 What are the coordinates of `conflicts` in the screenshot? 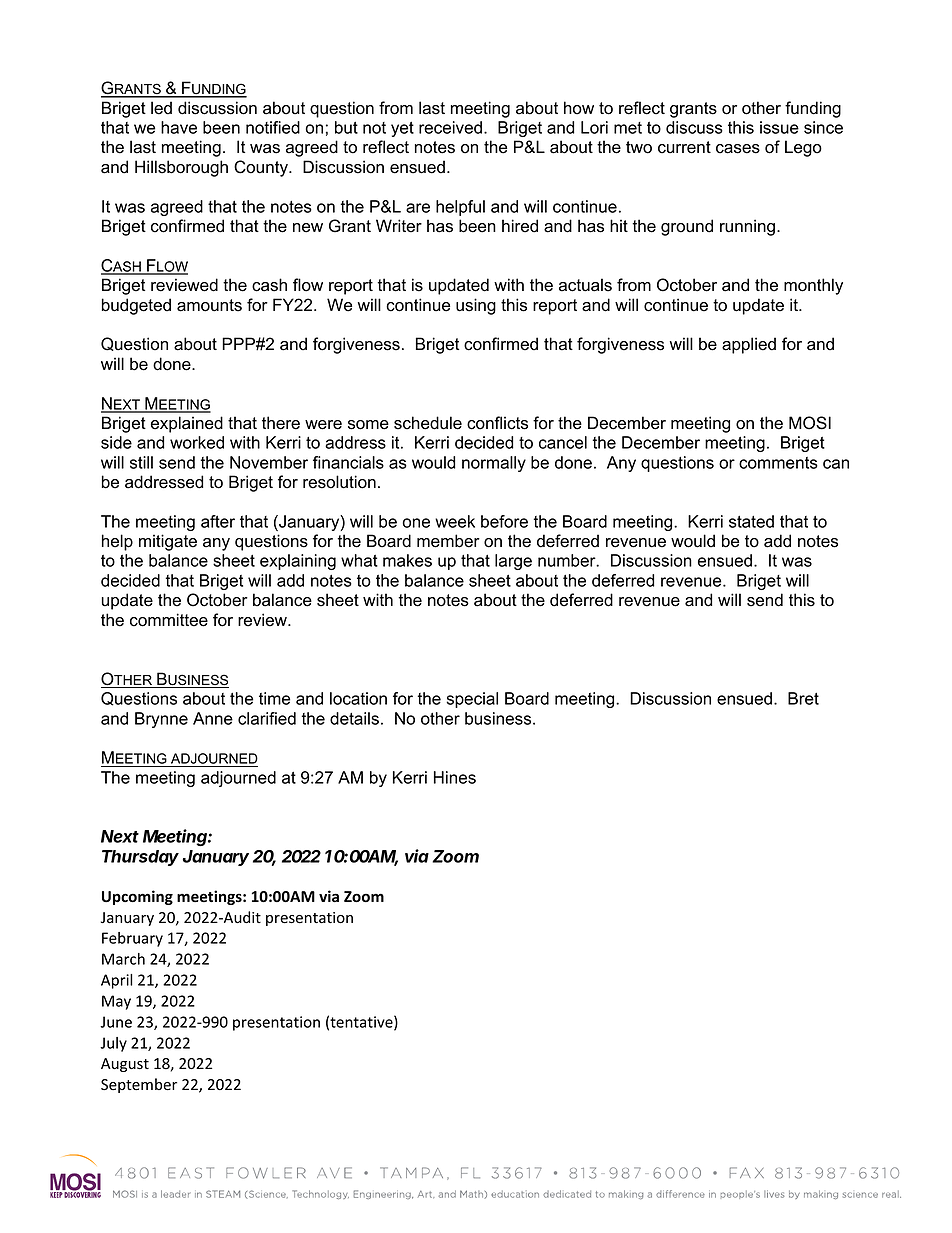 It's located at (497, 423).
